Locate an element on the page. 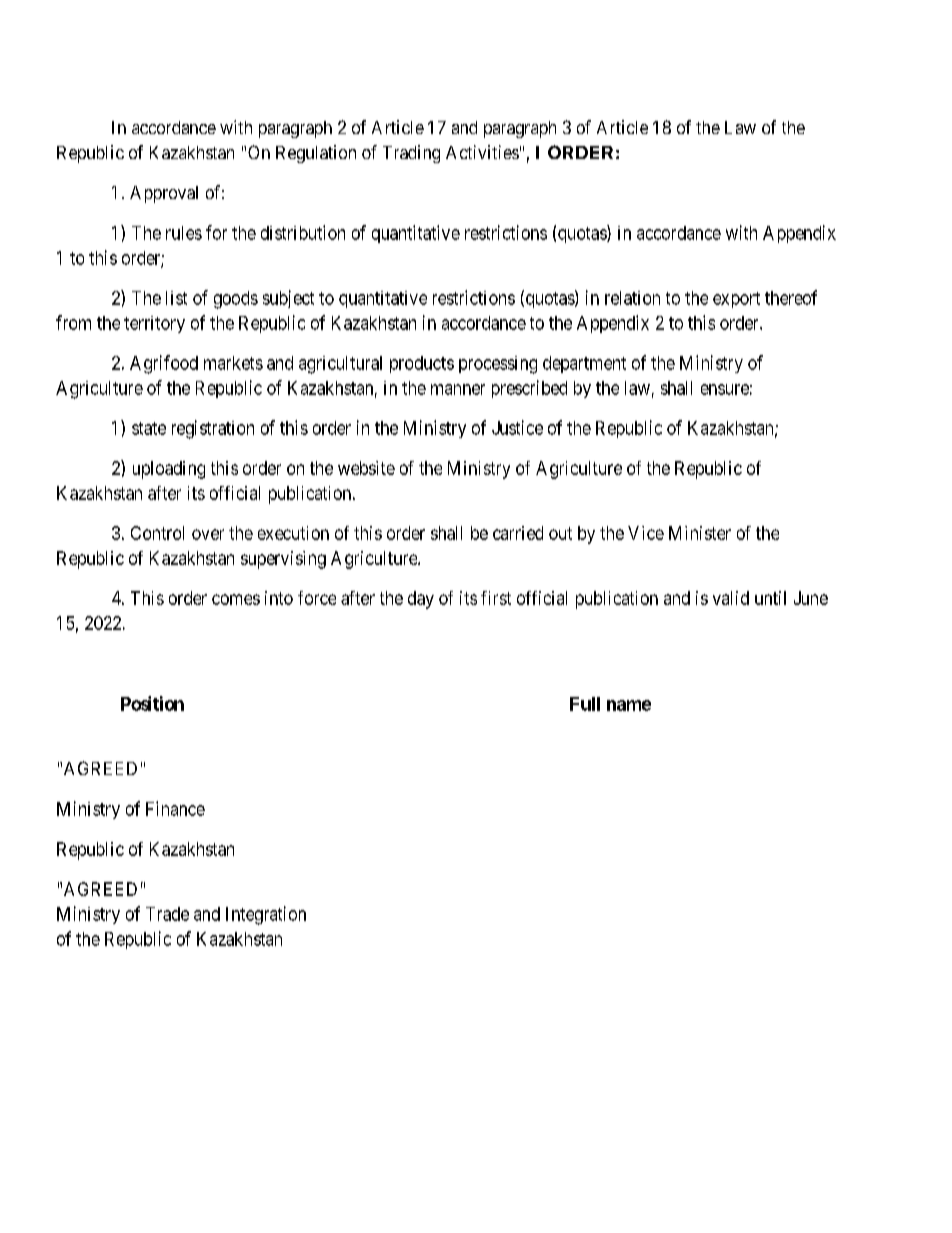 This document has width=952, height=1233. products is located at coordinates (422, 364).
